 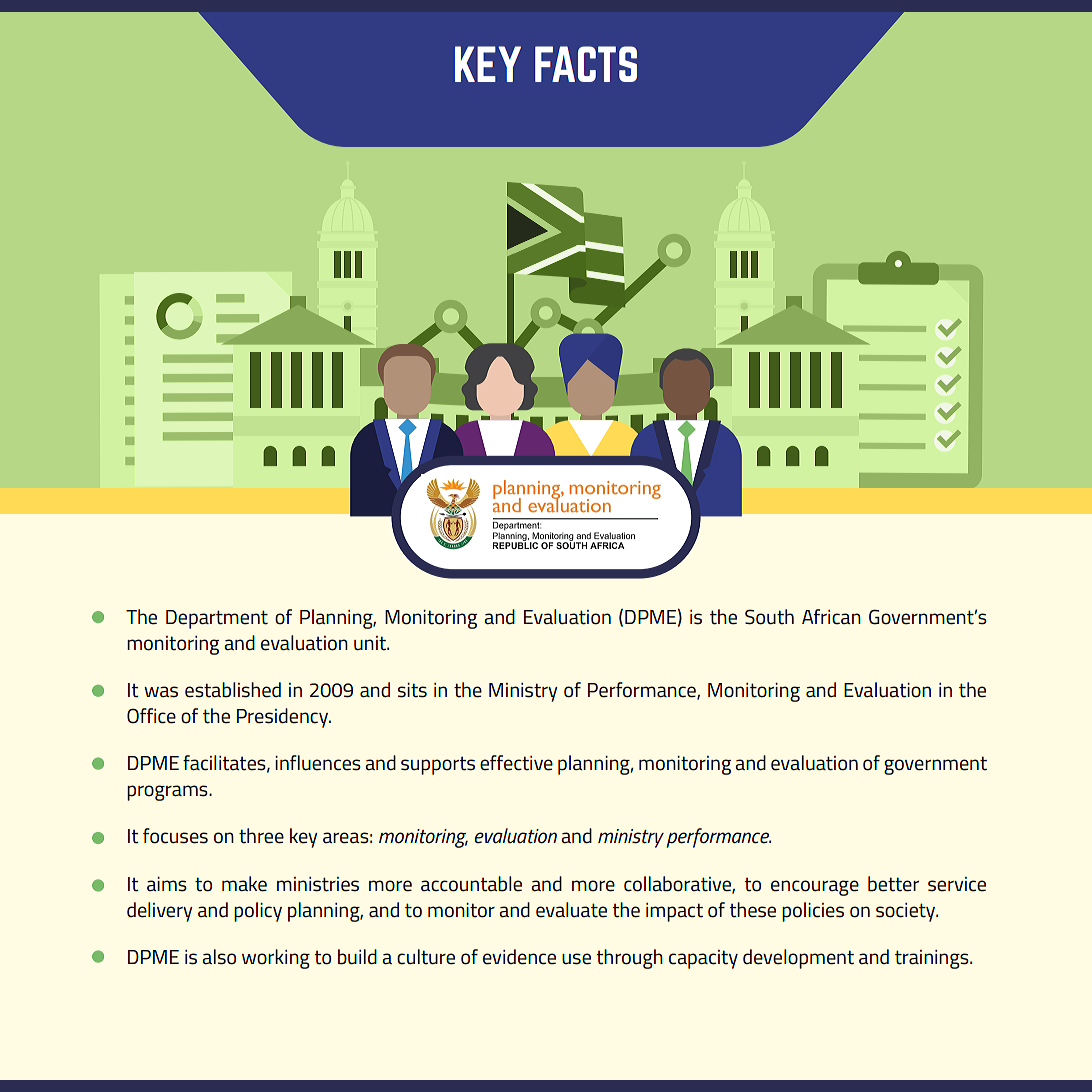 I want to click on sits, so click(x=412, y=690).
